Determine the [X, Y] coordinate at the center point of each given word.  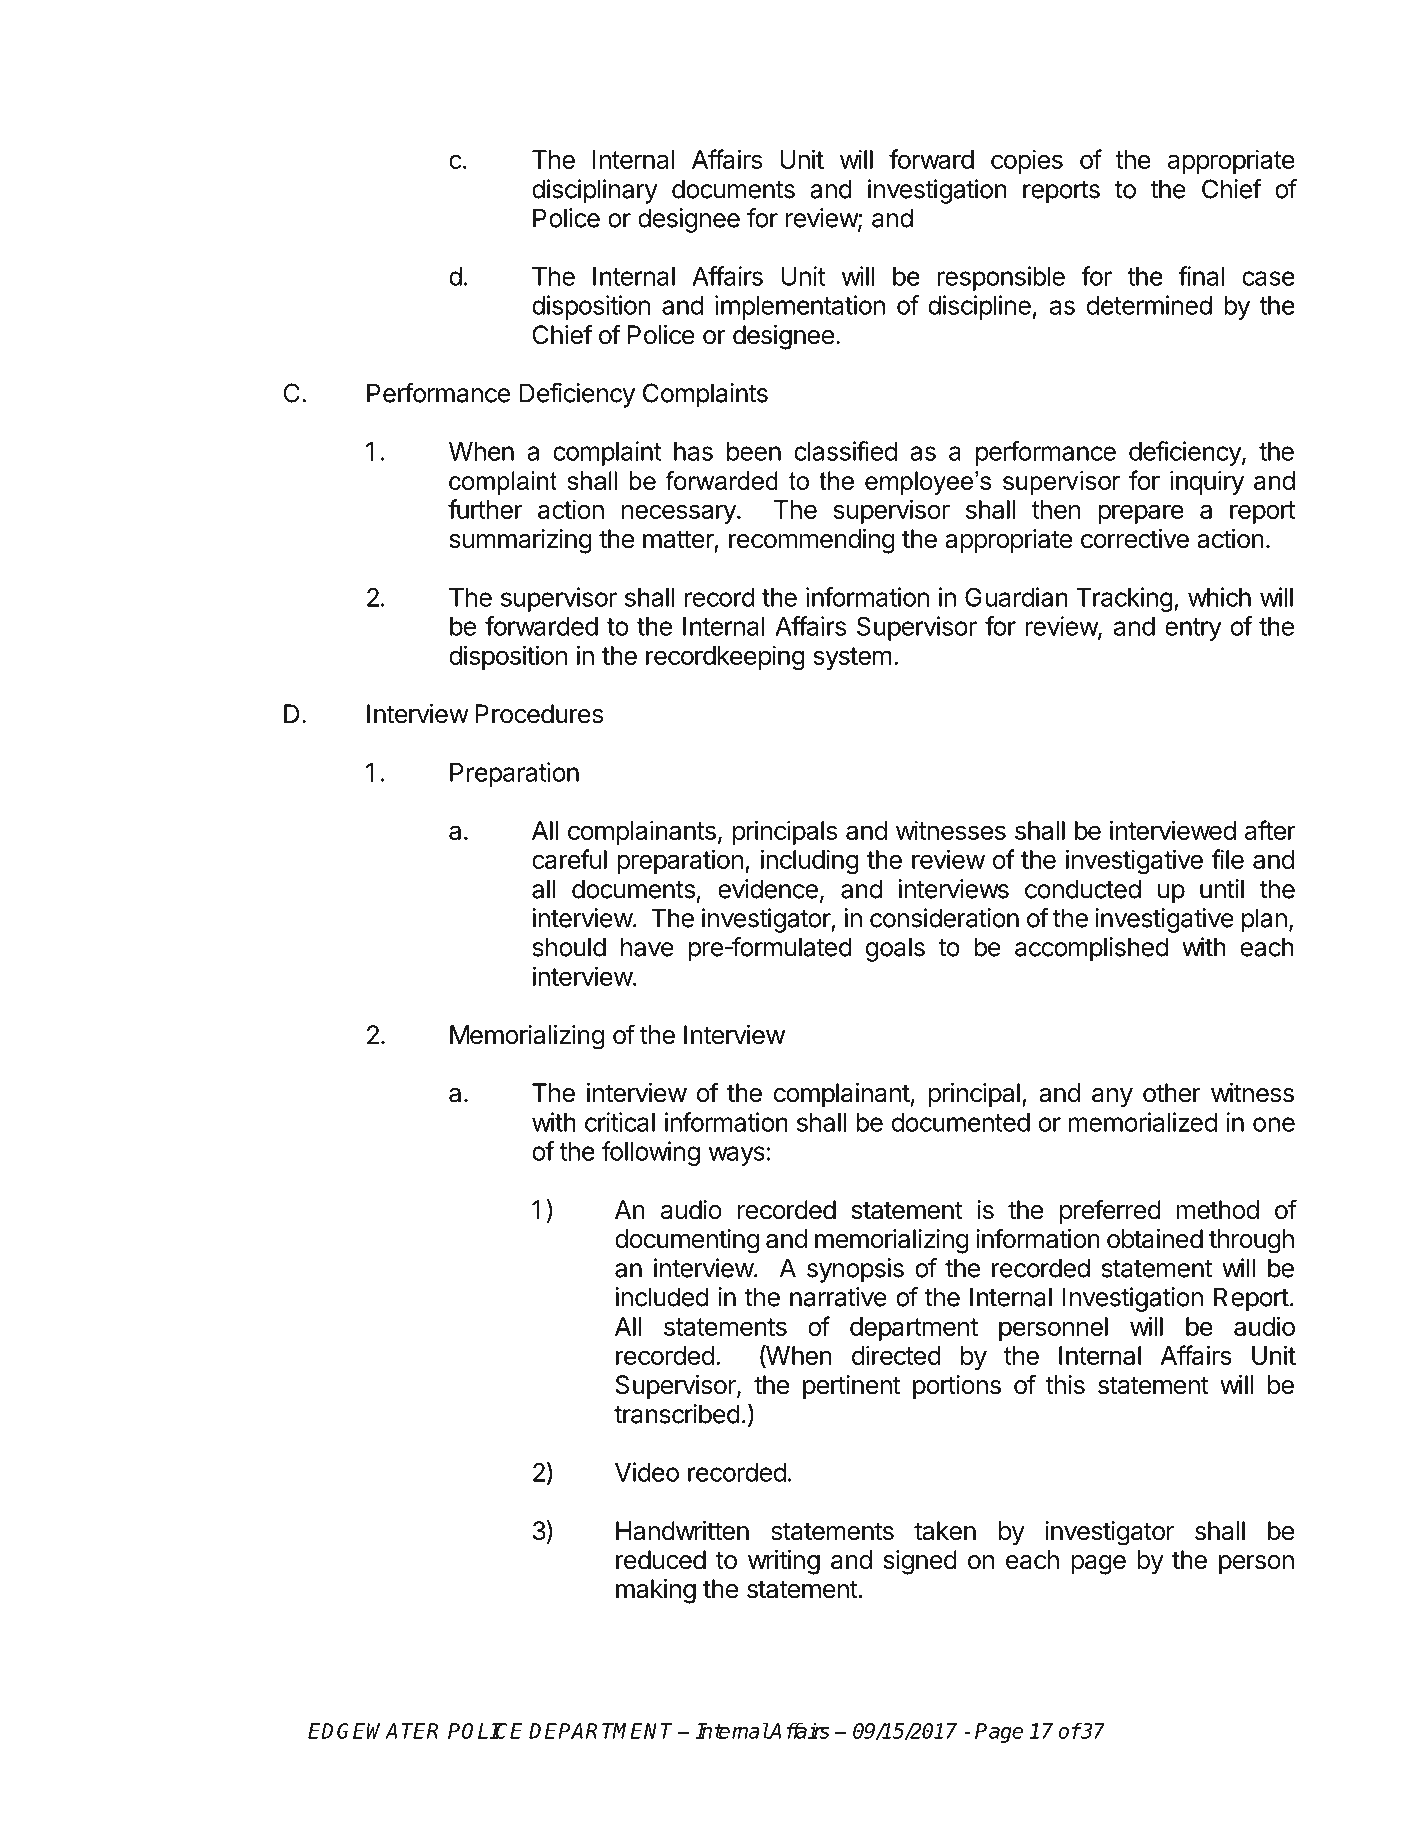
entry [1193, 629]
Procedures [539, 714]
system [852, 658]
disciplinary [595, 191]
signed [920, 1562]
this [1065, 1385]
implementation [800, 307]
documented [961, 1122]
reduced [661, 1560]
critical [620, 1122]
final [1201, 276]
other [1172, 1093]
